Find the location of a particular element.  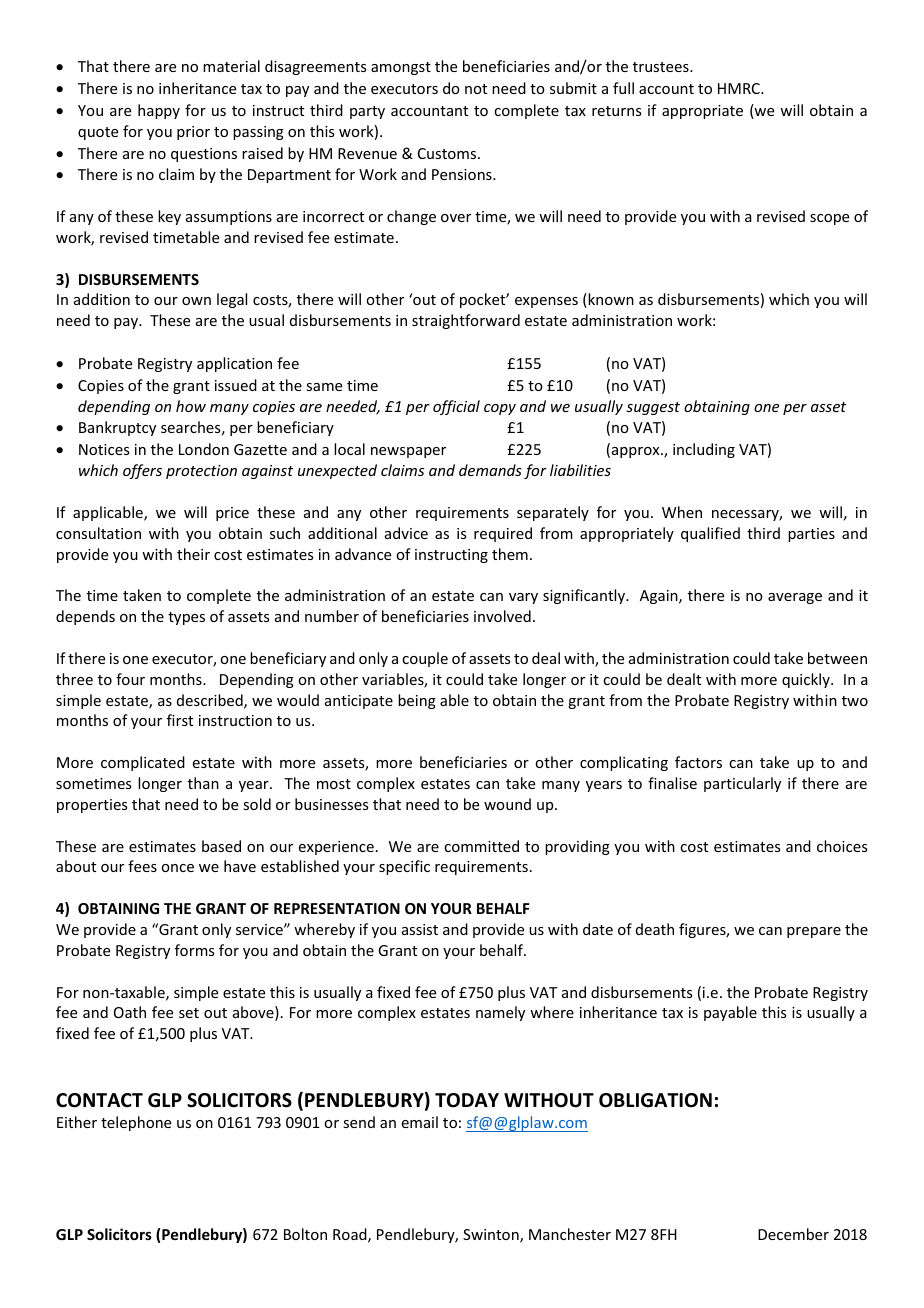

telephone is located at coordinates (136, 1123).
